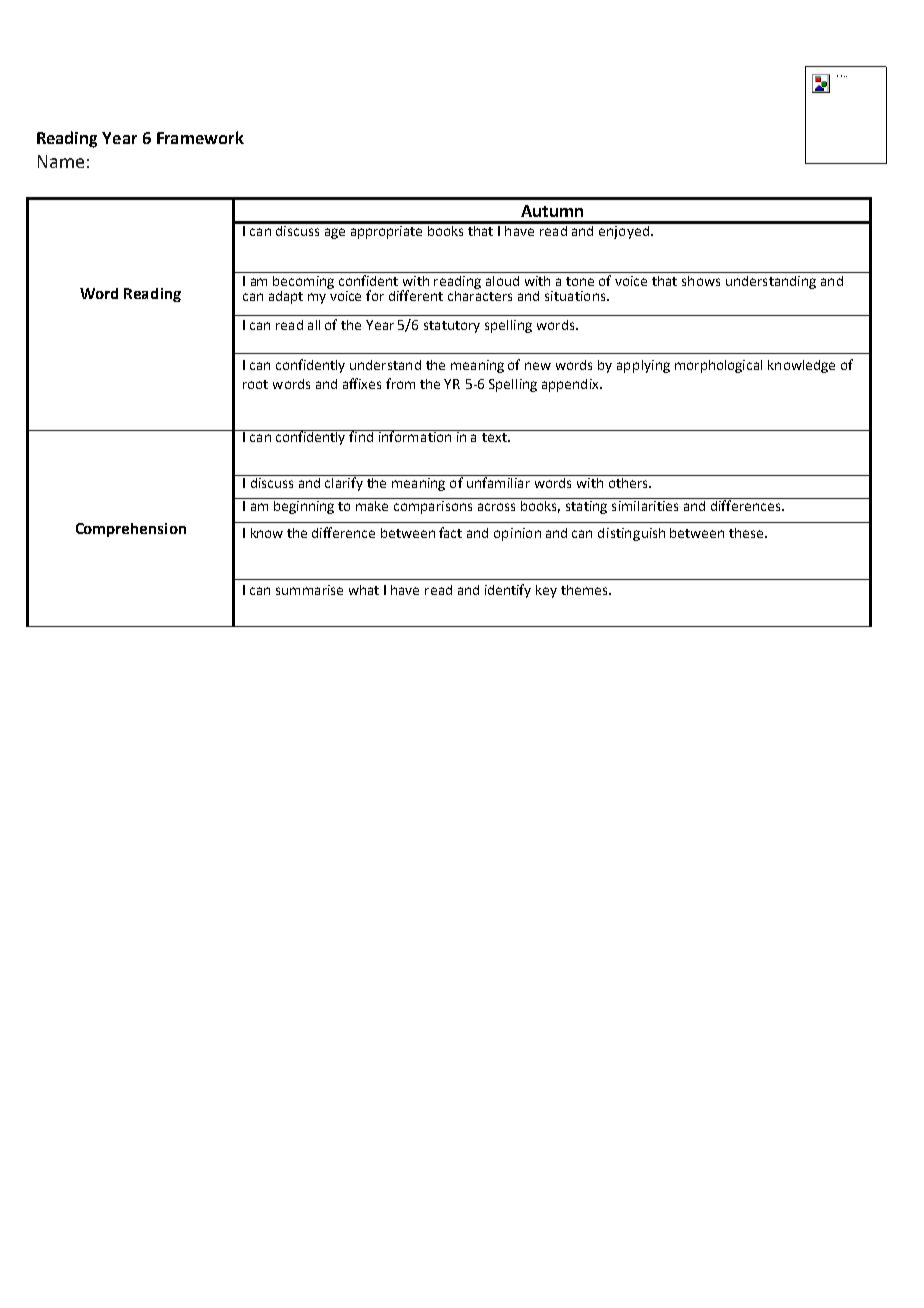 This document has width=924, height=1308. I want to click on Autumn, so click(552, 211).
